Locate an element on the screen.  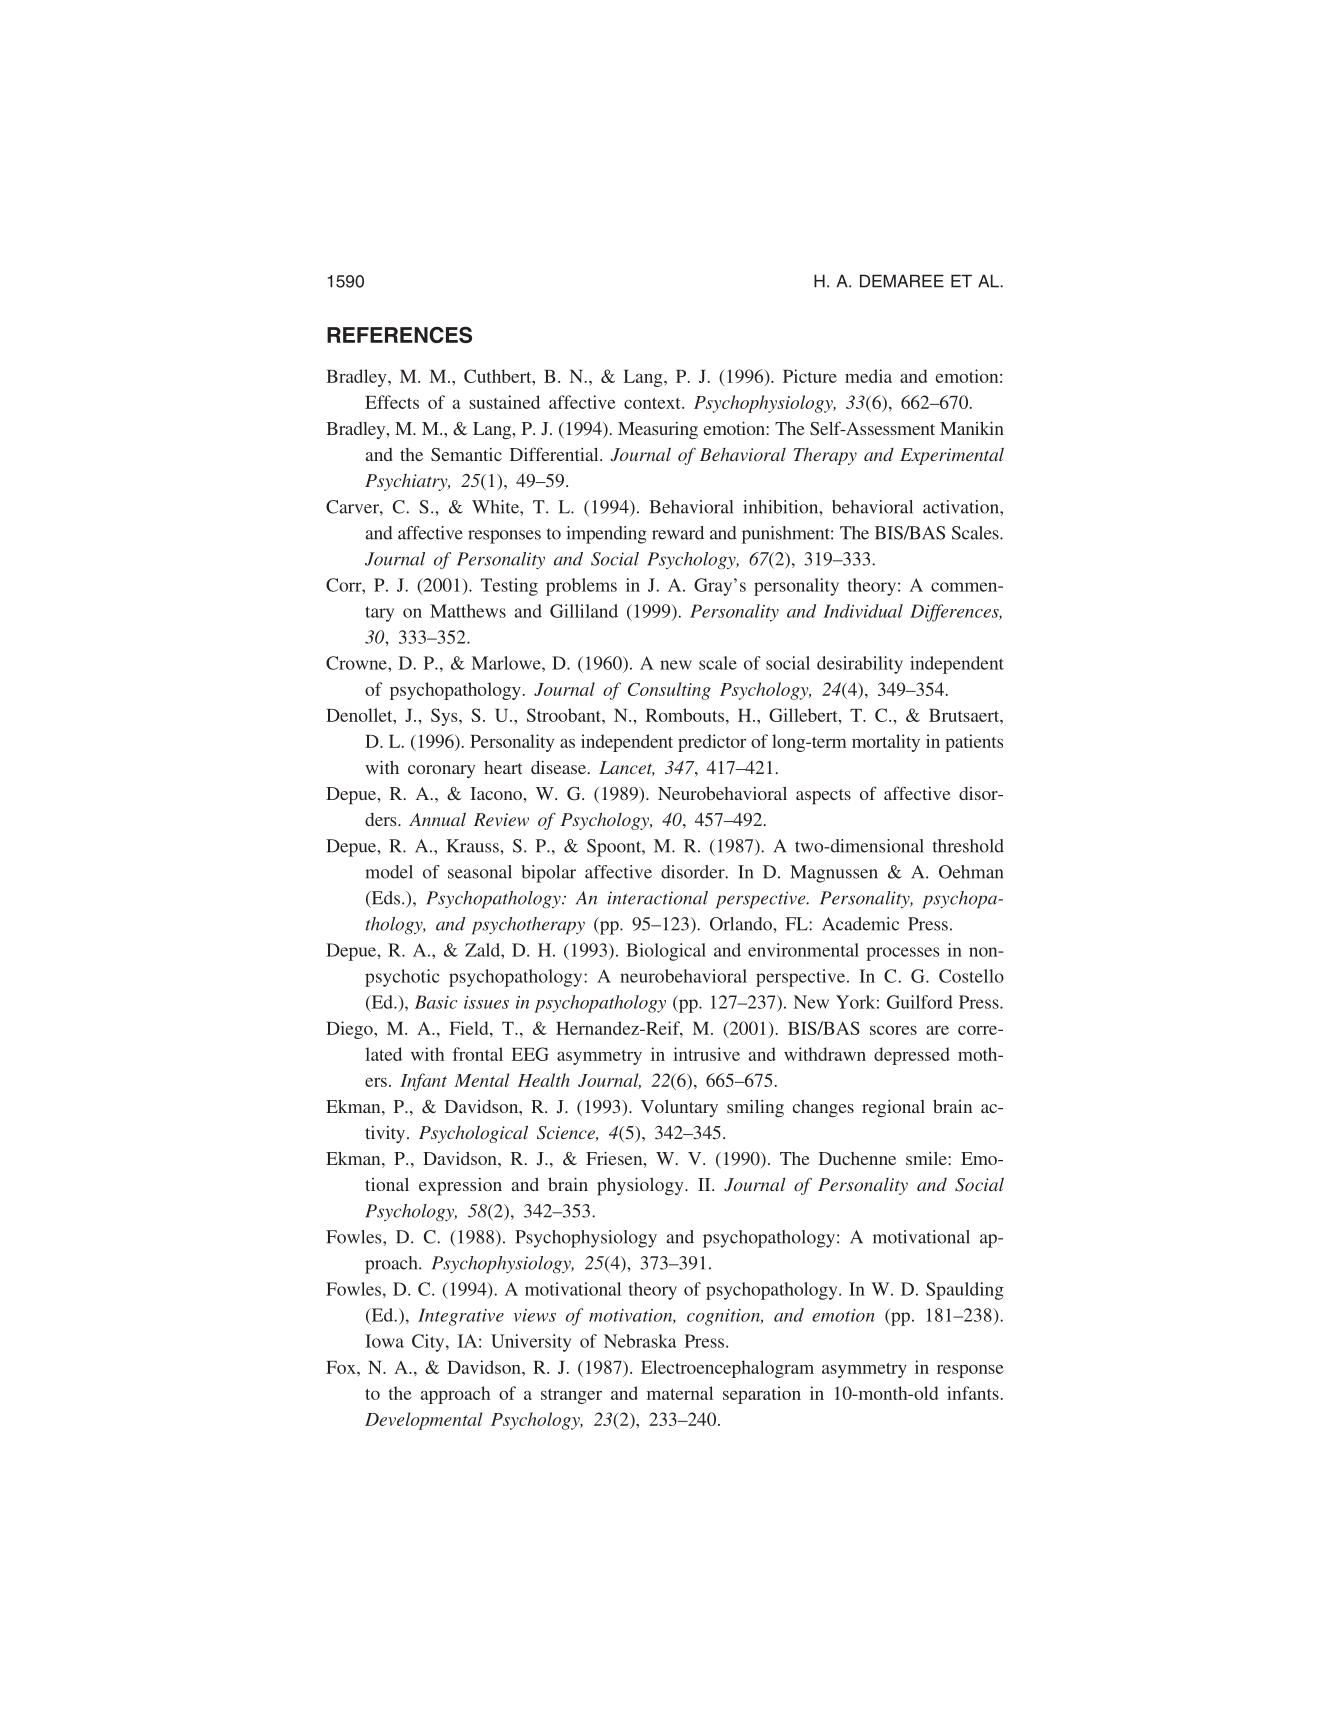
Iowa is located at coordinates (384, 1341).
